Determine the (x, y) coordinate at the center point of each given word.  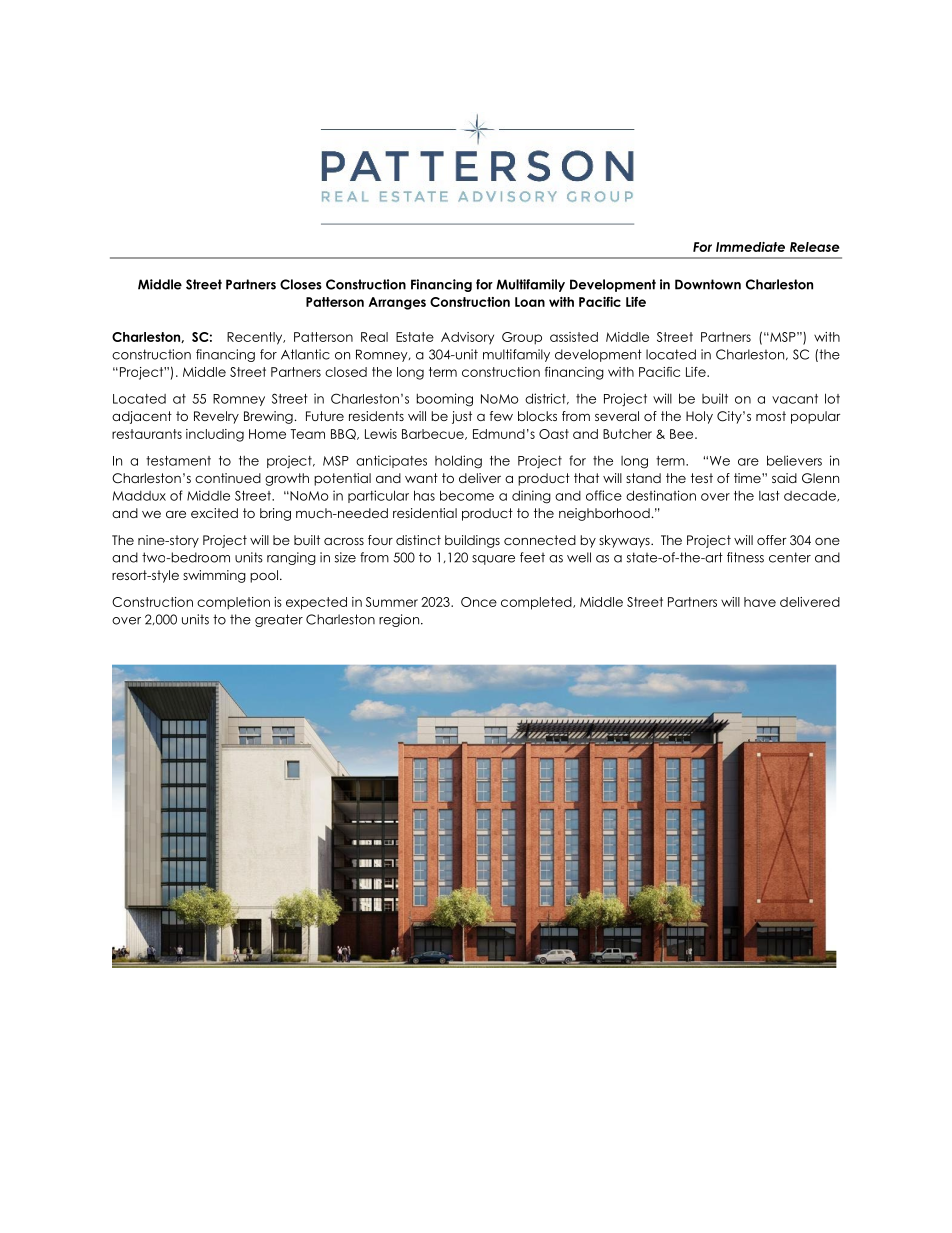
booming (445, 400)
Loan (530, 302)
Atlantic (305, 354)
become (467, 495)
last (769, 496)
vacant (795, 399)
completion (233, 603)
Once (479, 602)
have (760, 602)
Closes (301, 284)
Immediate (750, 247)
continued (228, 478)
